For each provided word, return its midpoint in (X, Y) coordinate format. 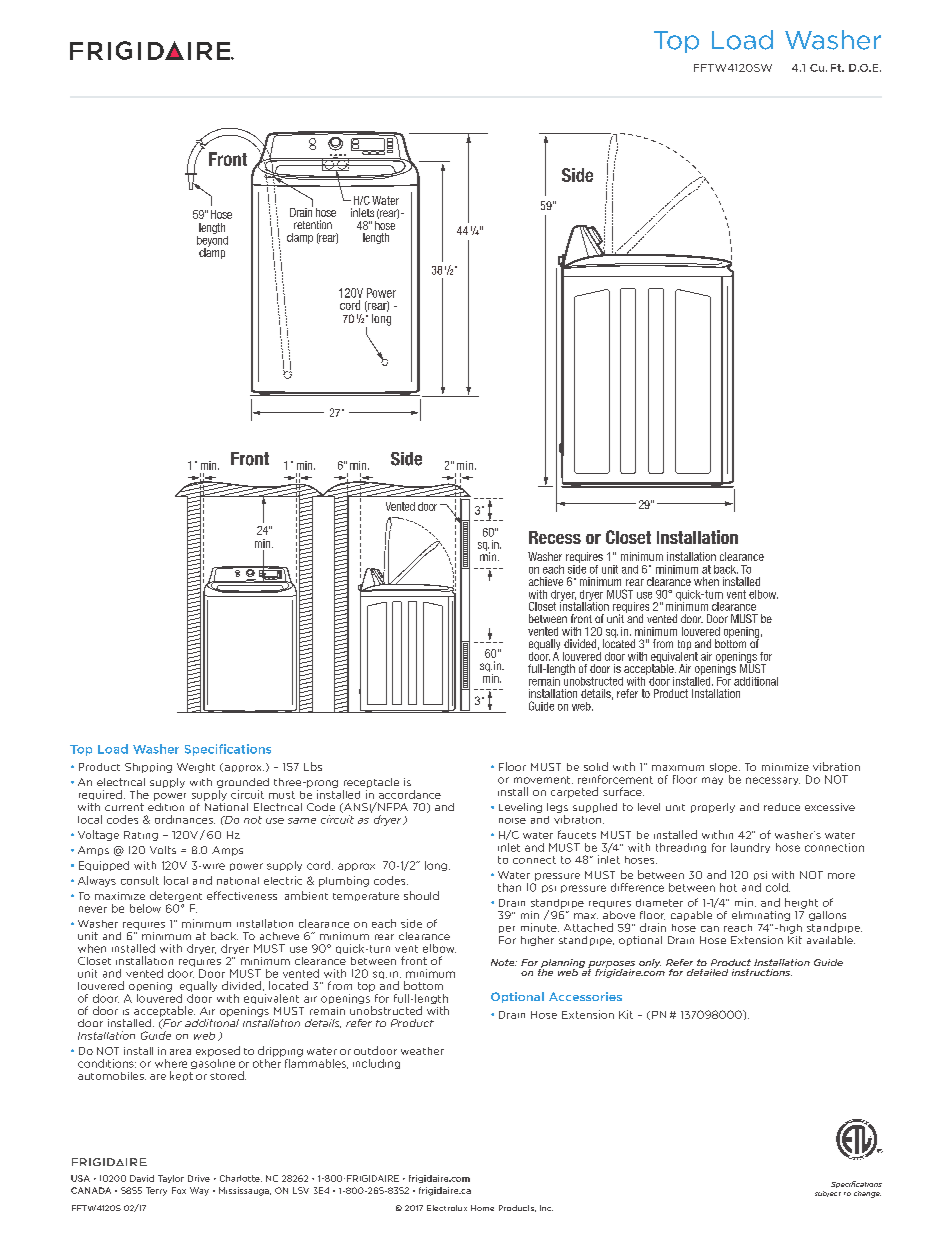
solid (596, 766)
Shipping (148, 768)
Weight (196, 768)
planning (562, 964)
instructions (762, 972)
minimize (785, 767)
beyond (212, 241)
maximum (678, 768)
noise (512, 821)
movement (543, 780)
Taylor (171, 1179)
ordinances (185, 819)
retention (313, 224)
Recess (555, 537)
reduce (782, 807)
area (180, 1052)
